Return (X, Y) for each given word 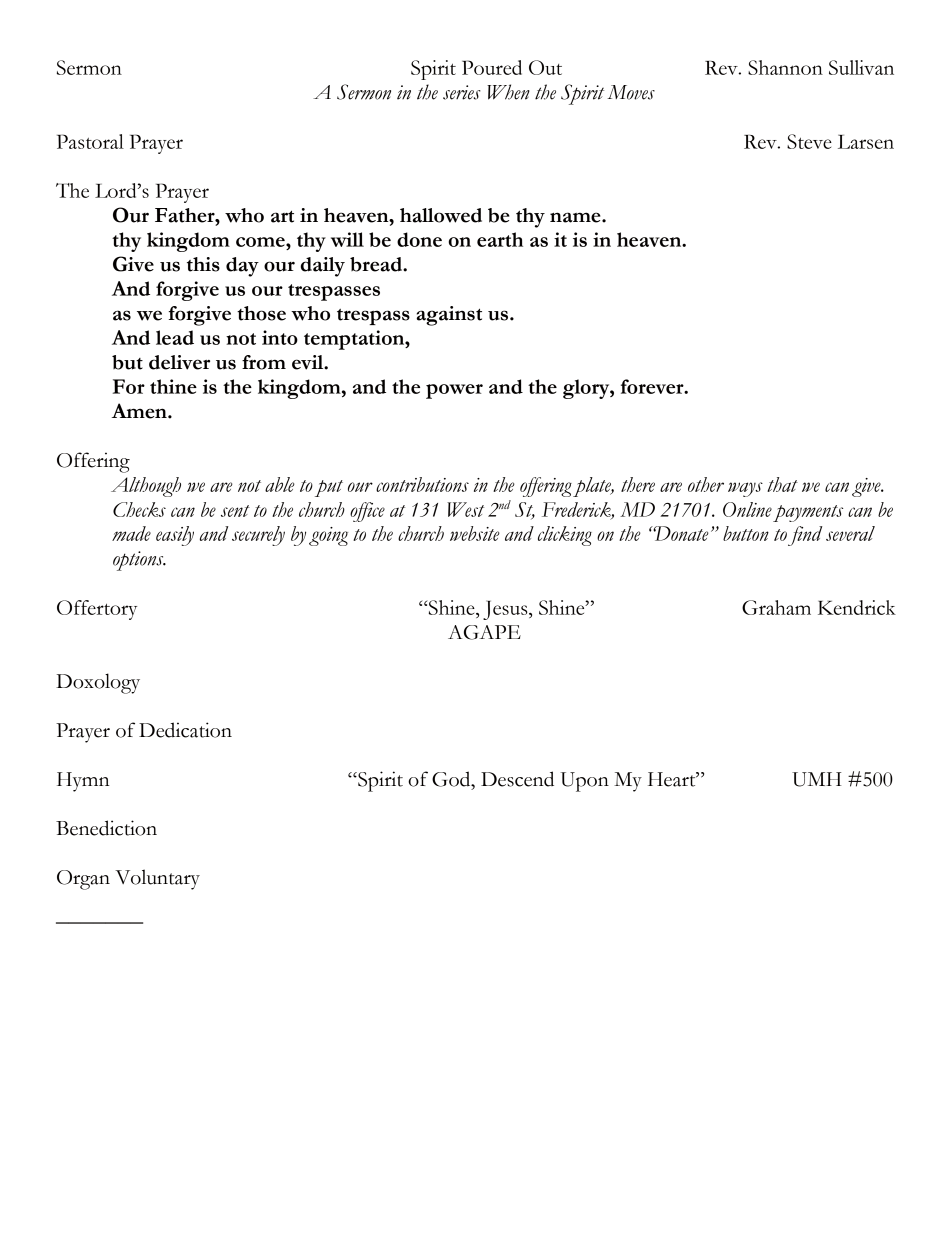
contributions (422, 484)
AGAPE (484, 632)
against (449, 316)
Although (146, 487)
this (203, 264)
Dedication (185, 730)
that (782, 484)
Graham (776, 607)
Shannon (785, 67)
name (576, 217)
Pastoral (90, 141)
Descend (517, 779)
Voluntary (157, 879)
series (462, 92)
